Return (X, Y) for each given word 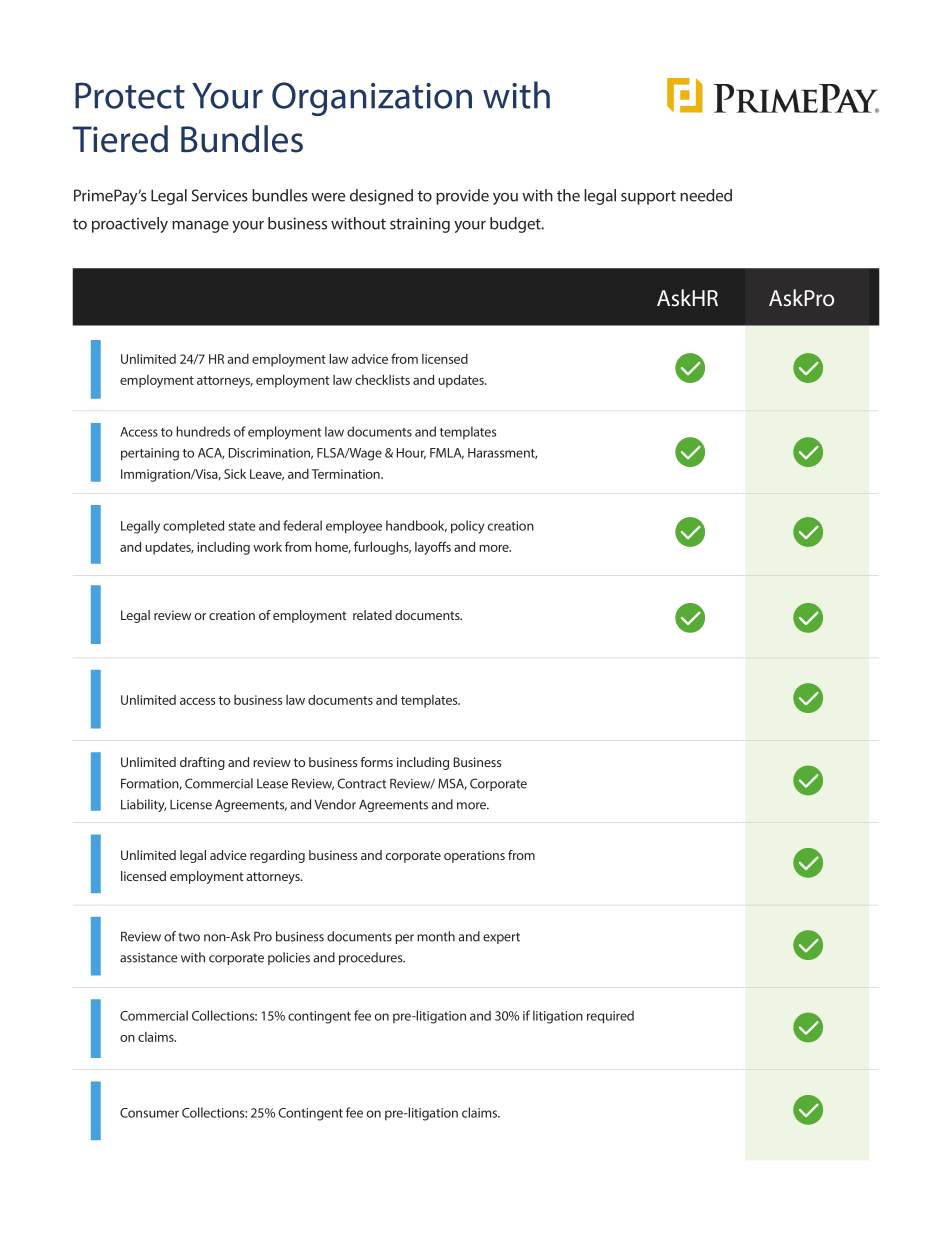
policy (467, 527)
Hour (411, 453)
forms (376, 762)
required (610, 1017)
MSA (452, 784)
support (648, 198)
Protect (130, 95)
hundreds (203, 431)
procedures (372, 958)
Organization (372, 99)
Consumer (149, 1113)
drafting (202, 763)
